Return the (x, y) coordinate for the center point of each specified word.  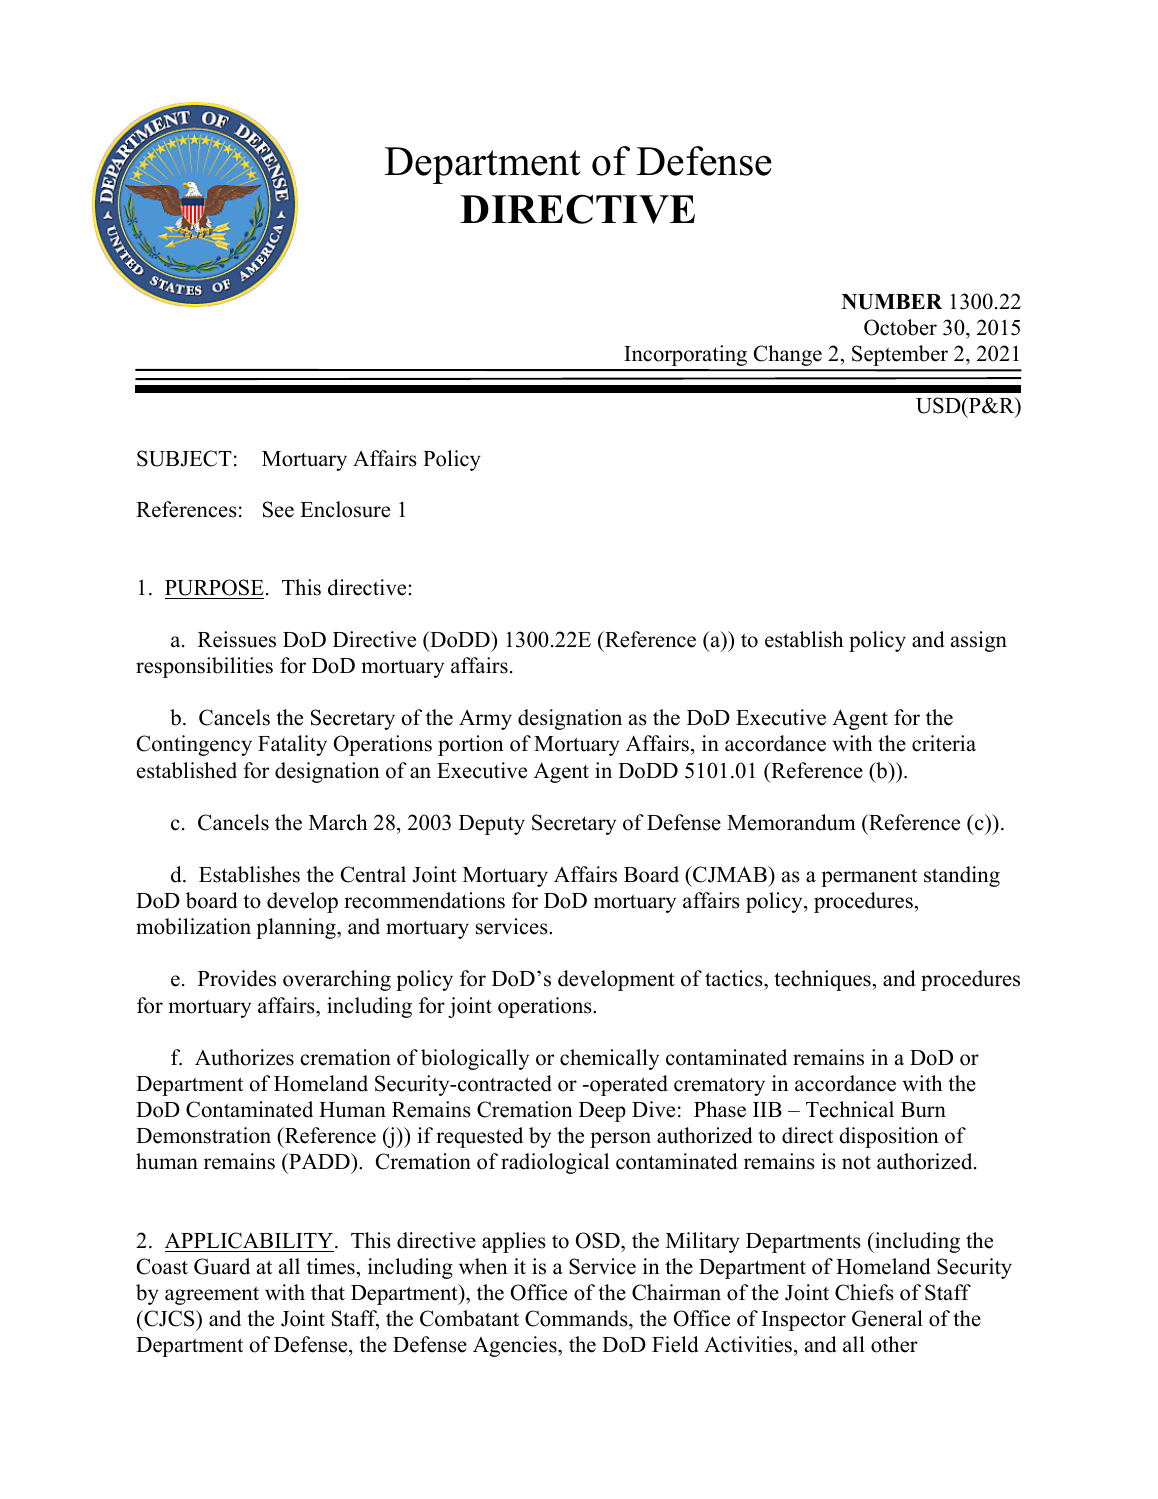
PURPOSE (214, 587)
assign (979, 641)
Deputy (492, 825)
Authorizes (244, 1057)
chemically (609, 1059)
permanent (869, 877)
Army (485, 720)
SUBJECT (184, 458)
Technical (850, 1109)
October (900, 327)
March (338, 822)
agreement (212, 1295)
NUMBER (892, 302)
